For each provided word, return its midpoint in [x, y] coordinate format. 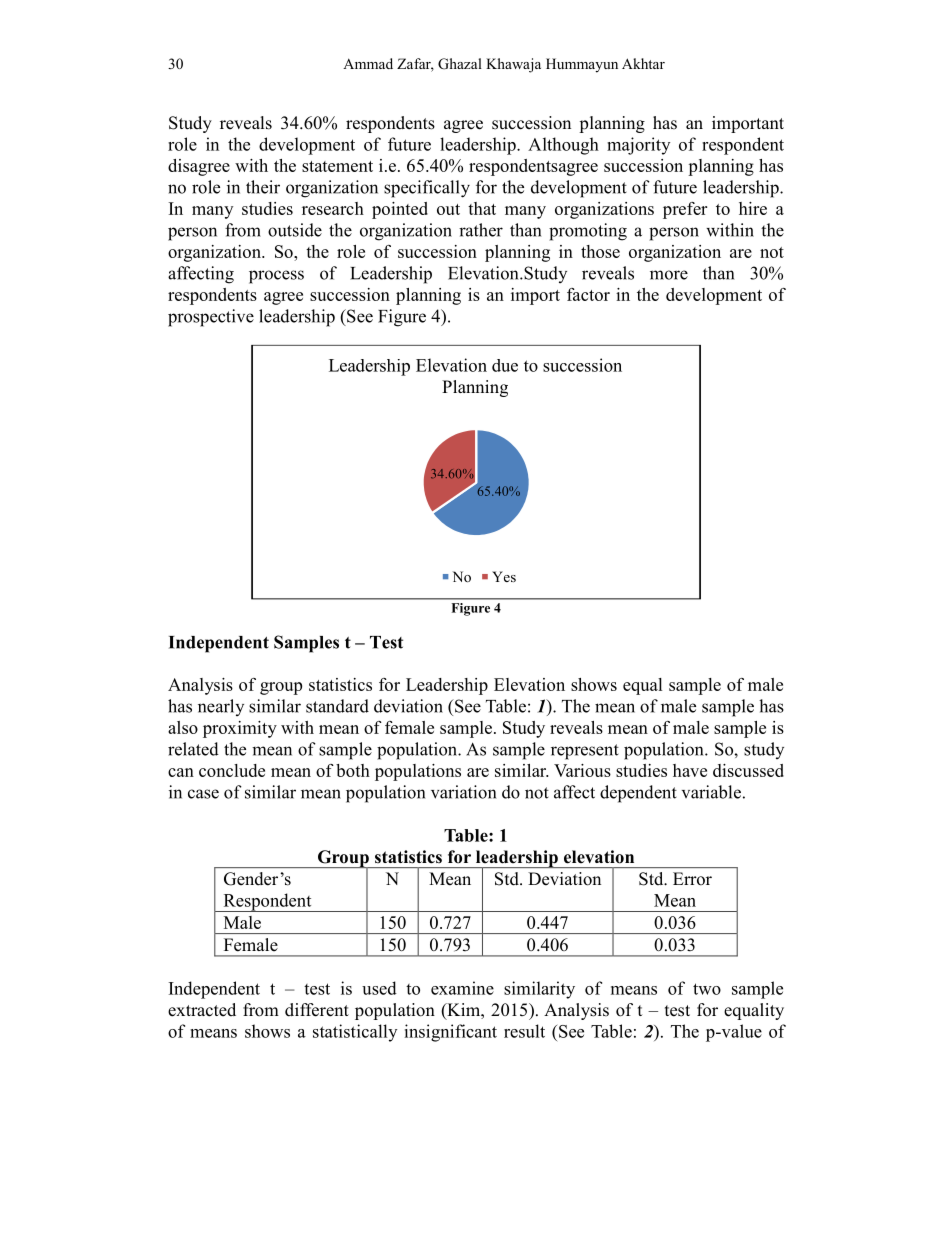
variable [711, 792]
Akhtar [643, 63]
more [669, 275]
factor [588, 294]
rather [481, 230]
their [263, 187]
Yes [504, 576]
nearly [221, 707]
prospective [211, 318]
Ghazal [460, 64]
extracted [202, 1010]
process [276, 277]
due [505, 365]
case [203, 794]
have [690, 770]
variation [463, 792]
